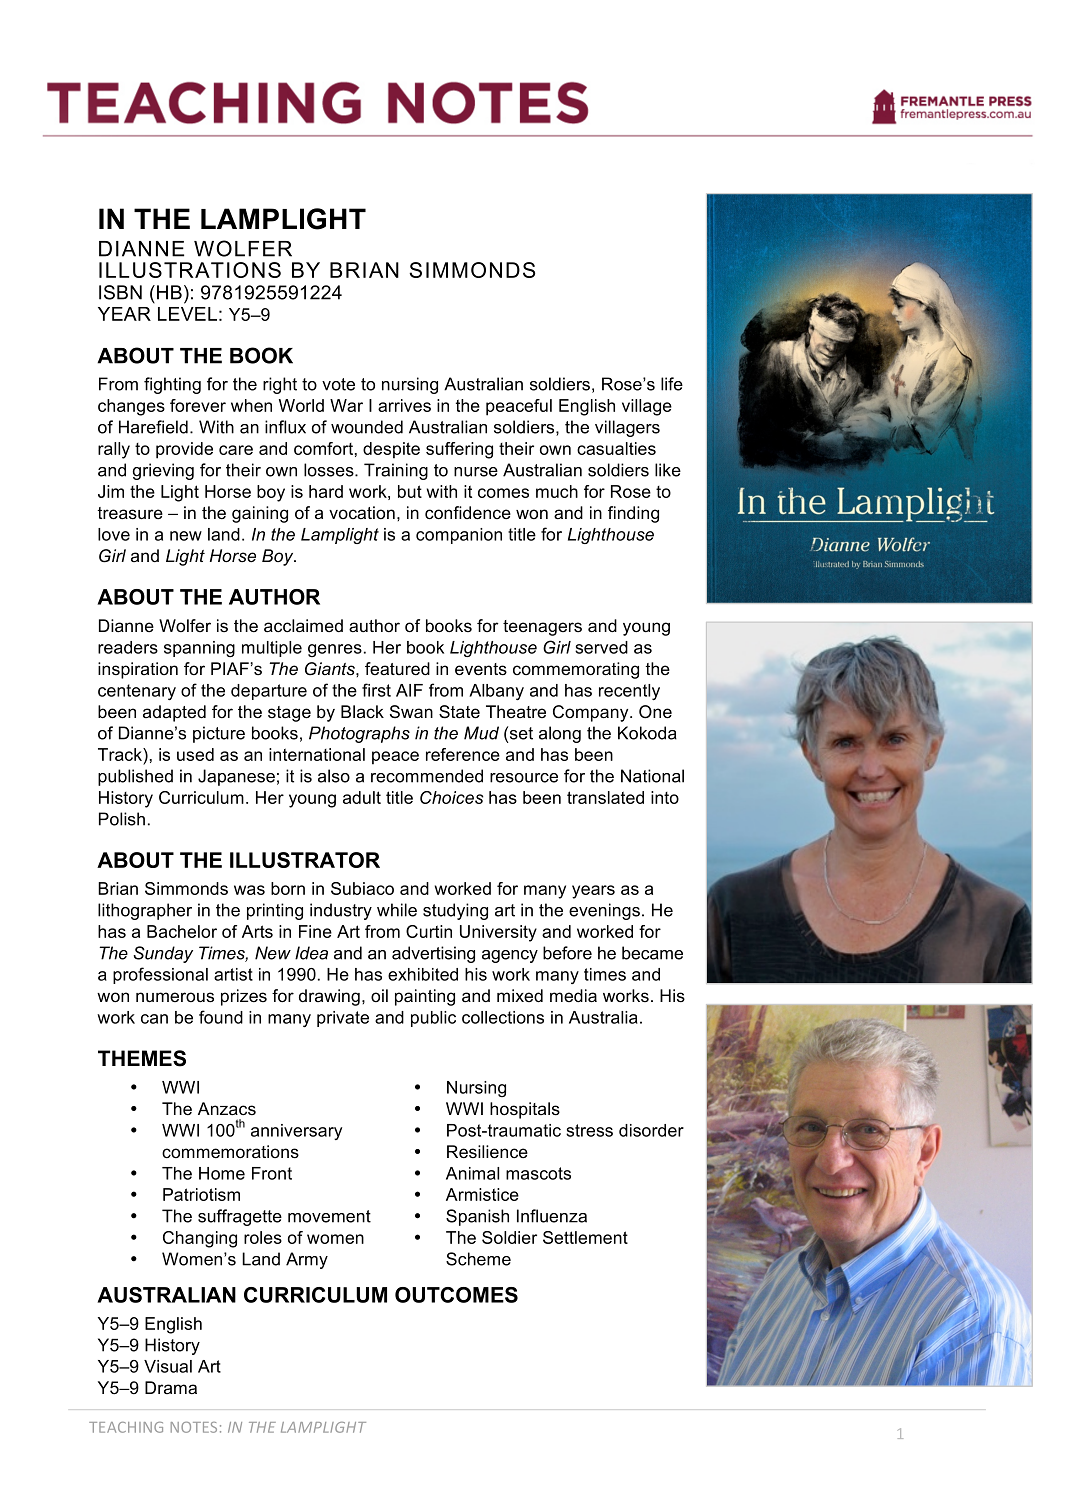 This image has width=1065, height=1506. I want to click on Drama, so click(171, 1387).
